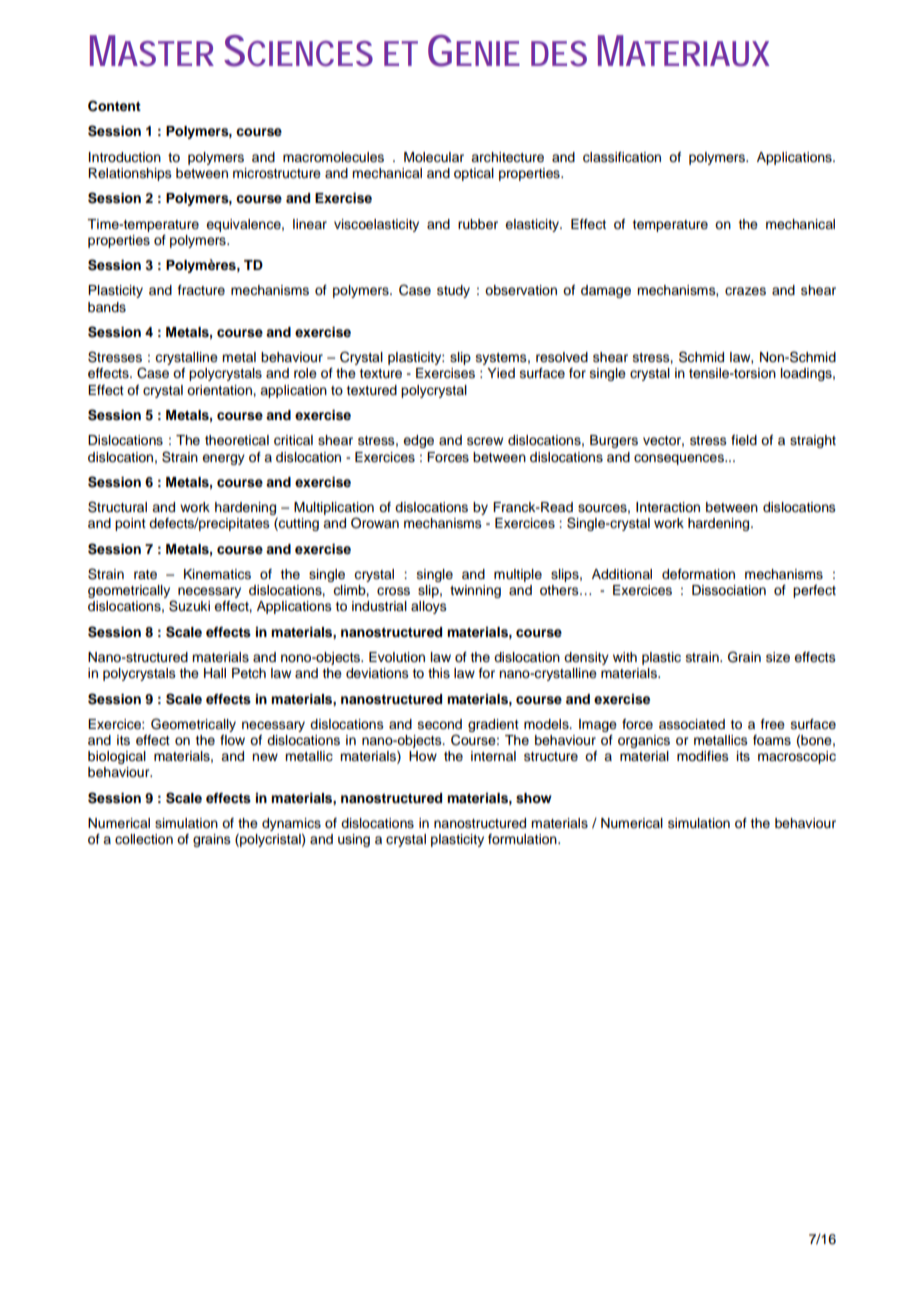 This screenshot has width=924, height=1309. I want to click on study, so click(453, 291).
